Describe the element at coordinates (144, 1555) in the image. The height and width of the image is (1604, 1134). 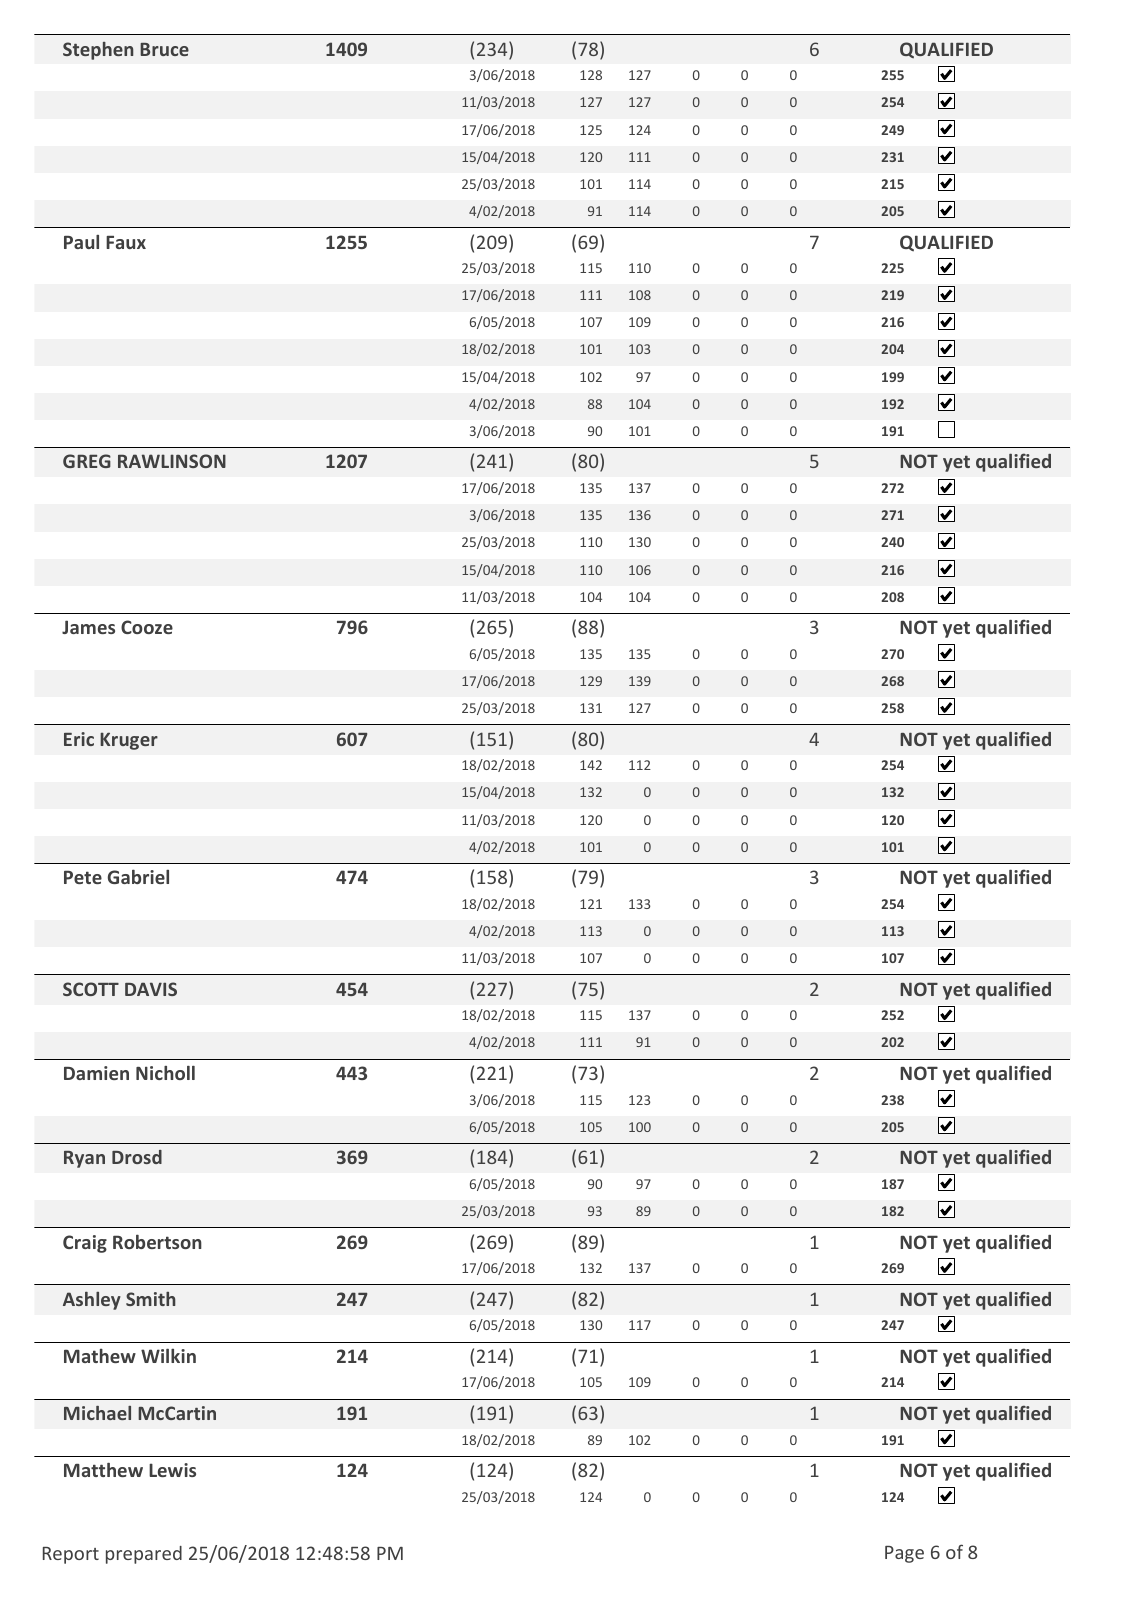
I see `prepared` at that location.
